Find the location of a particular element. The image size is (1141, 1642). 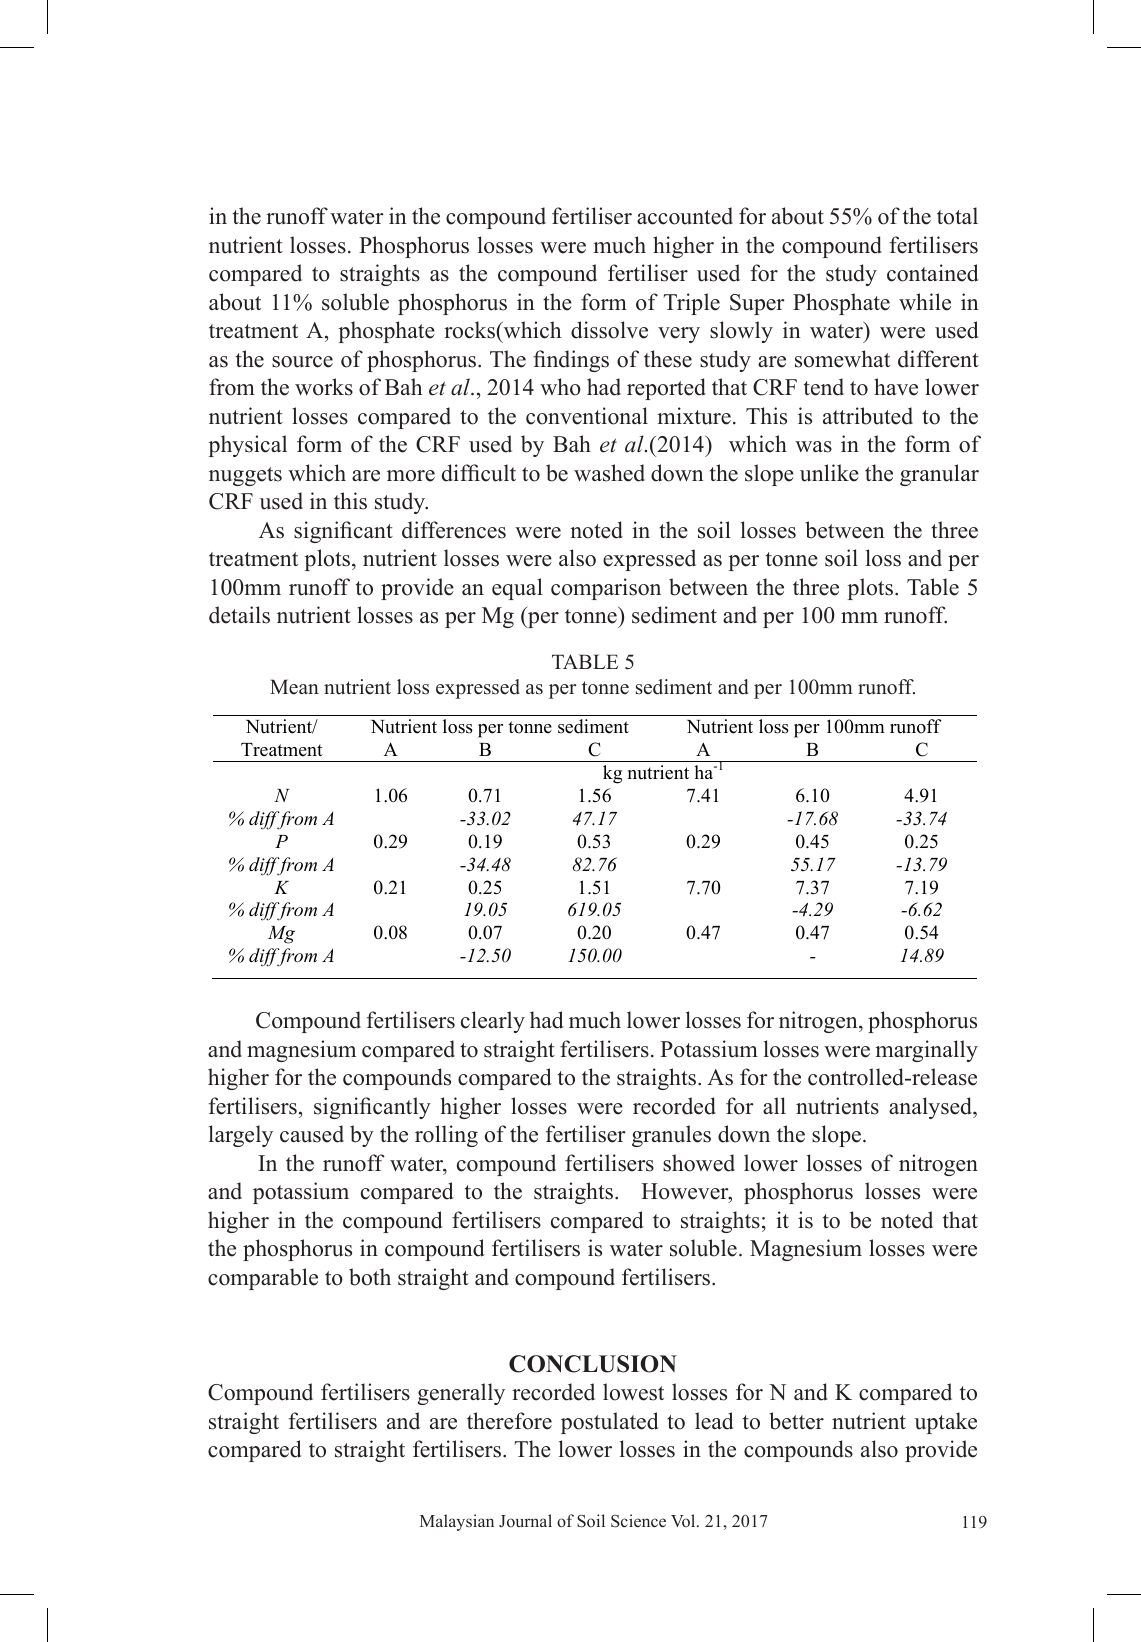

contained is located at coordinates (932, 273).
